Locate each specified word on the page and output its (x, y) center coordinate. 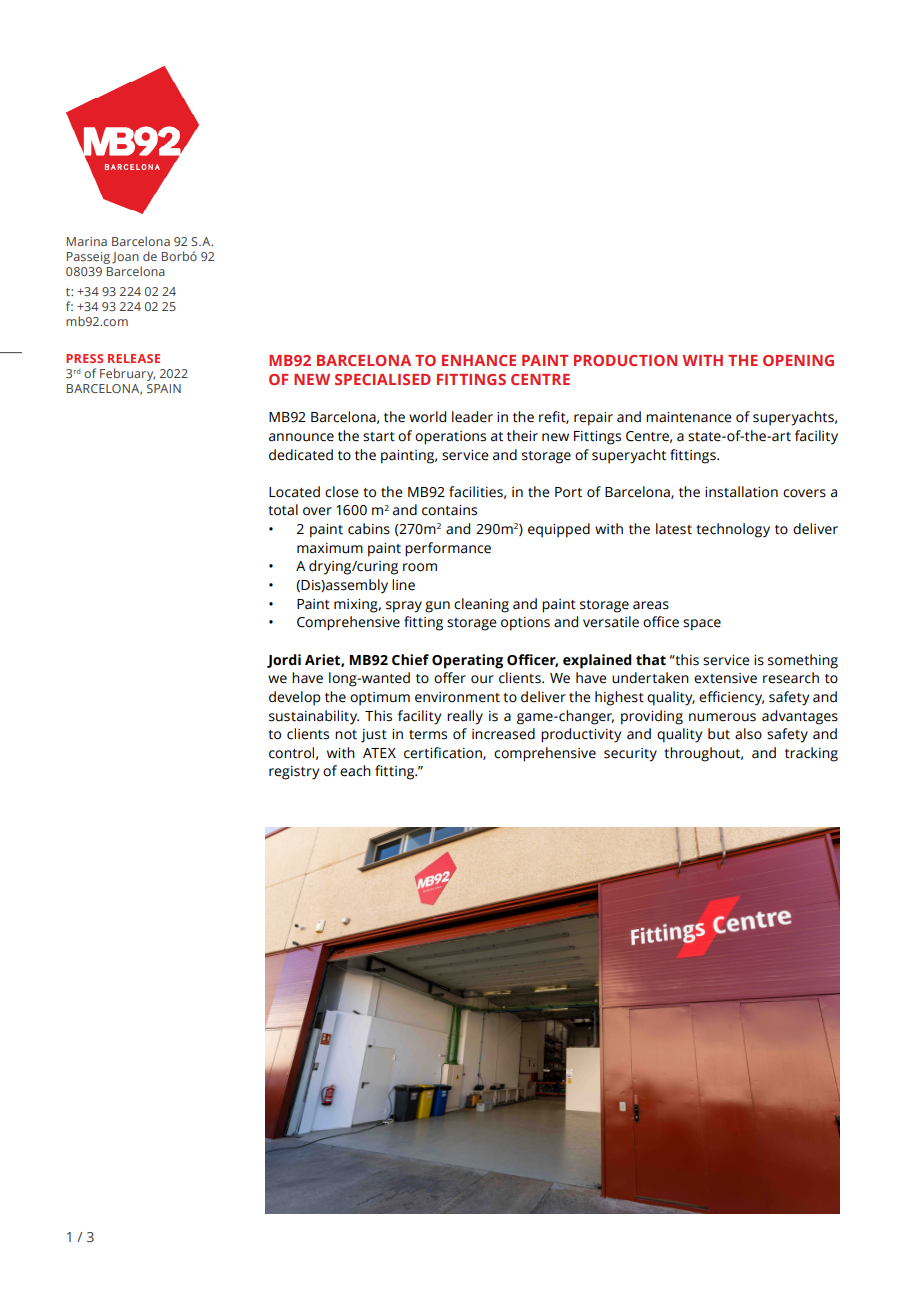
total (283, 510)
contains (449, 510)
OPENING (798, 360)
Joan (125, 258)
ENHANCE (479, 360)
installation (741, 492)
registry (294, 773)
